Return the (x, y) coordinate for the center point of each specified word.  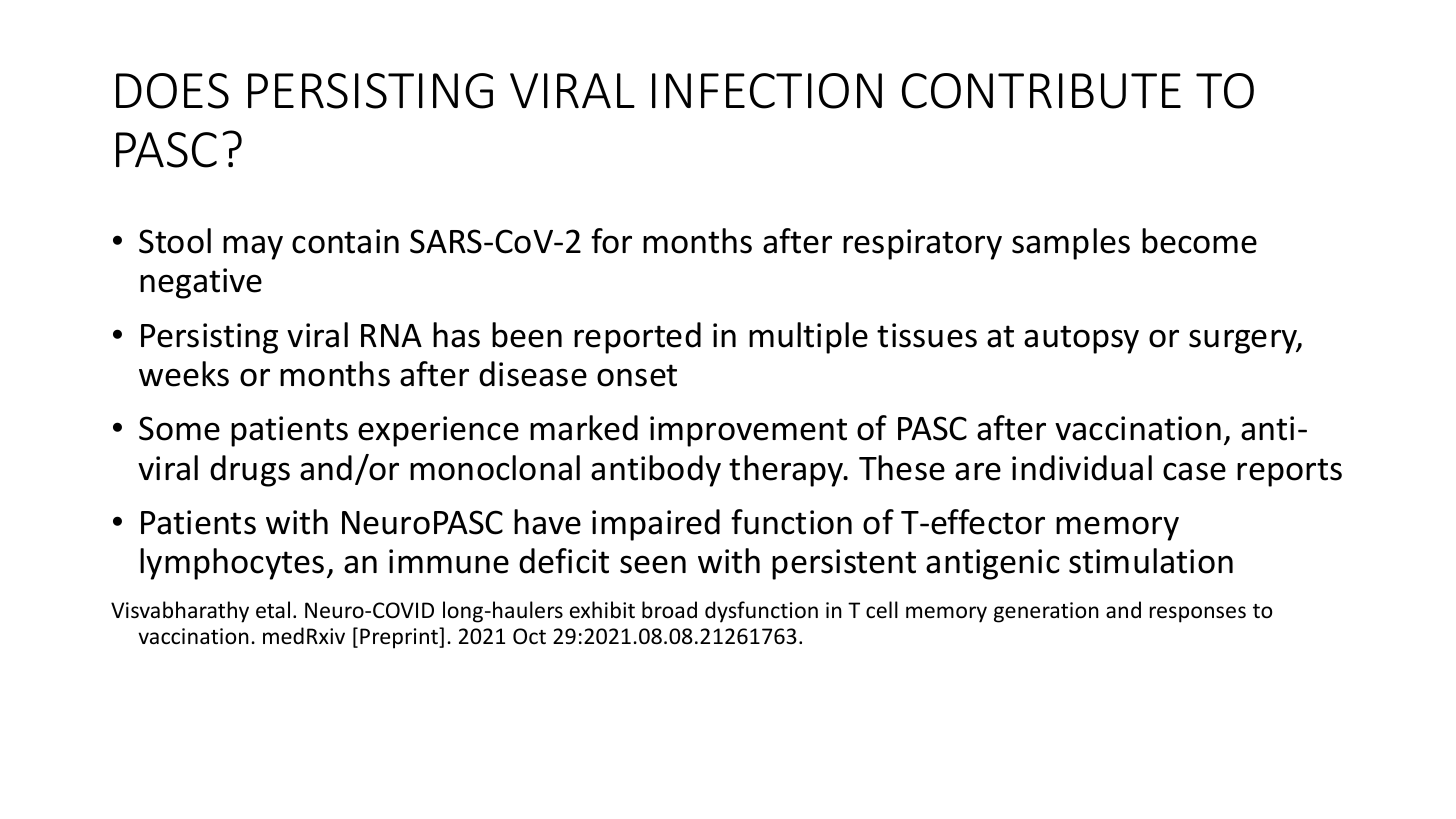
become (1199, 241)
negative (201, 283)
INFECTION (767, 91)
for (611, 241)
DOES (172, 91)
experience (438, 431)
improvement (748, 431)
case (1194, 471)
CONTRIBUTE (1041, 91)
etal (273, 610)
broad (669, 610)
